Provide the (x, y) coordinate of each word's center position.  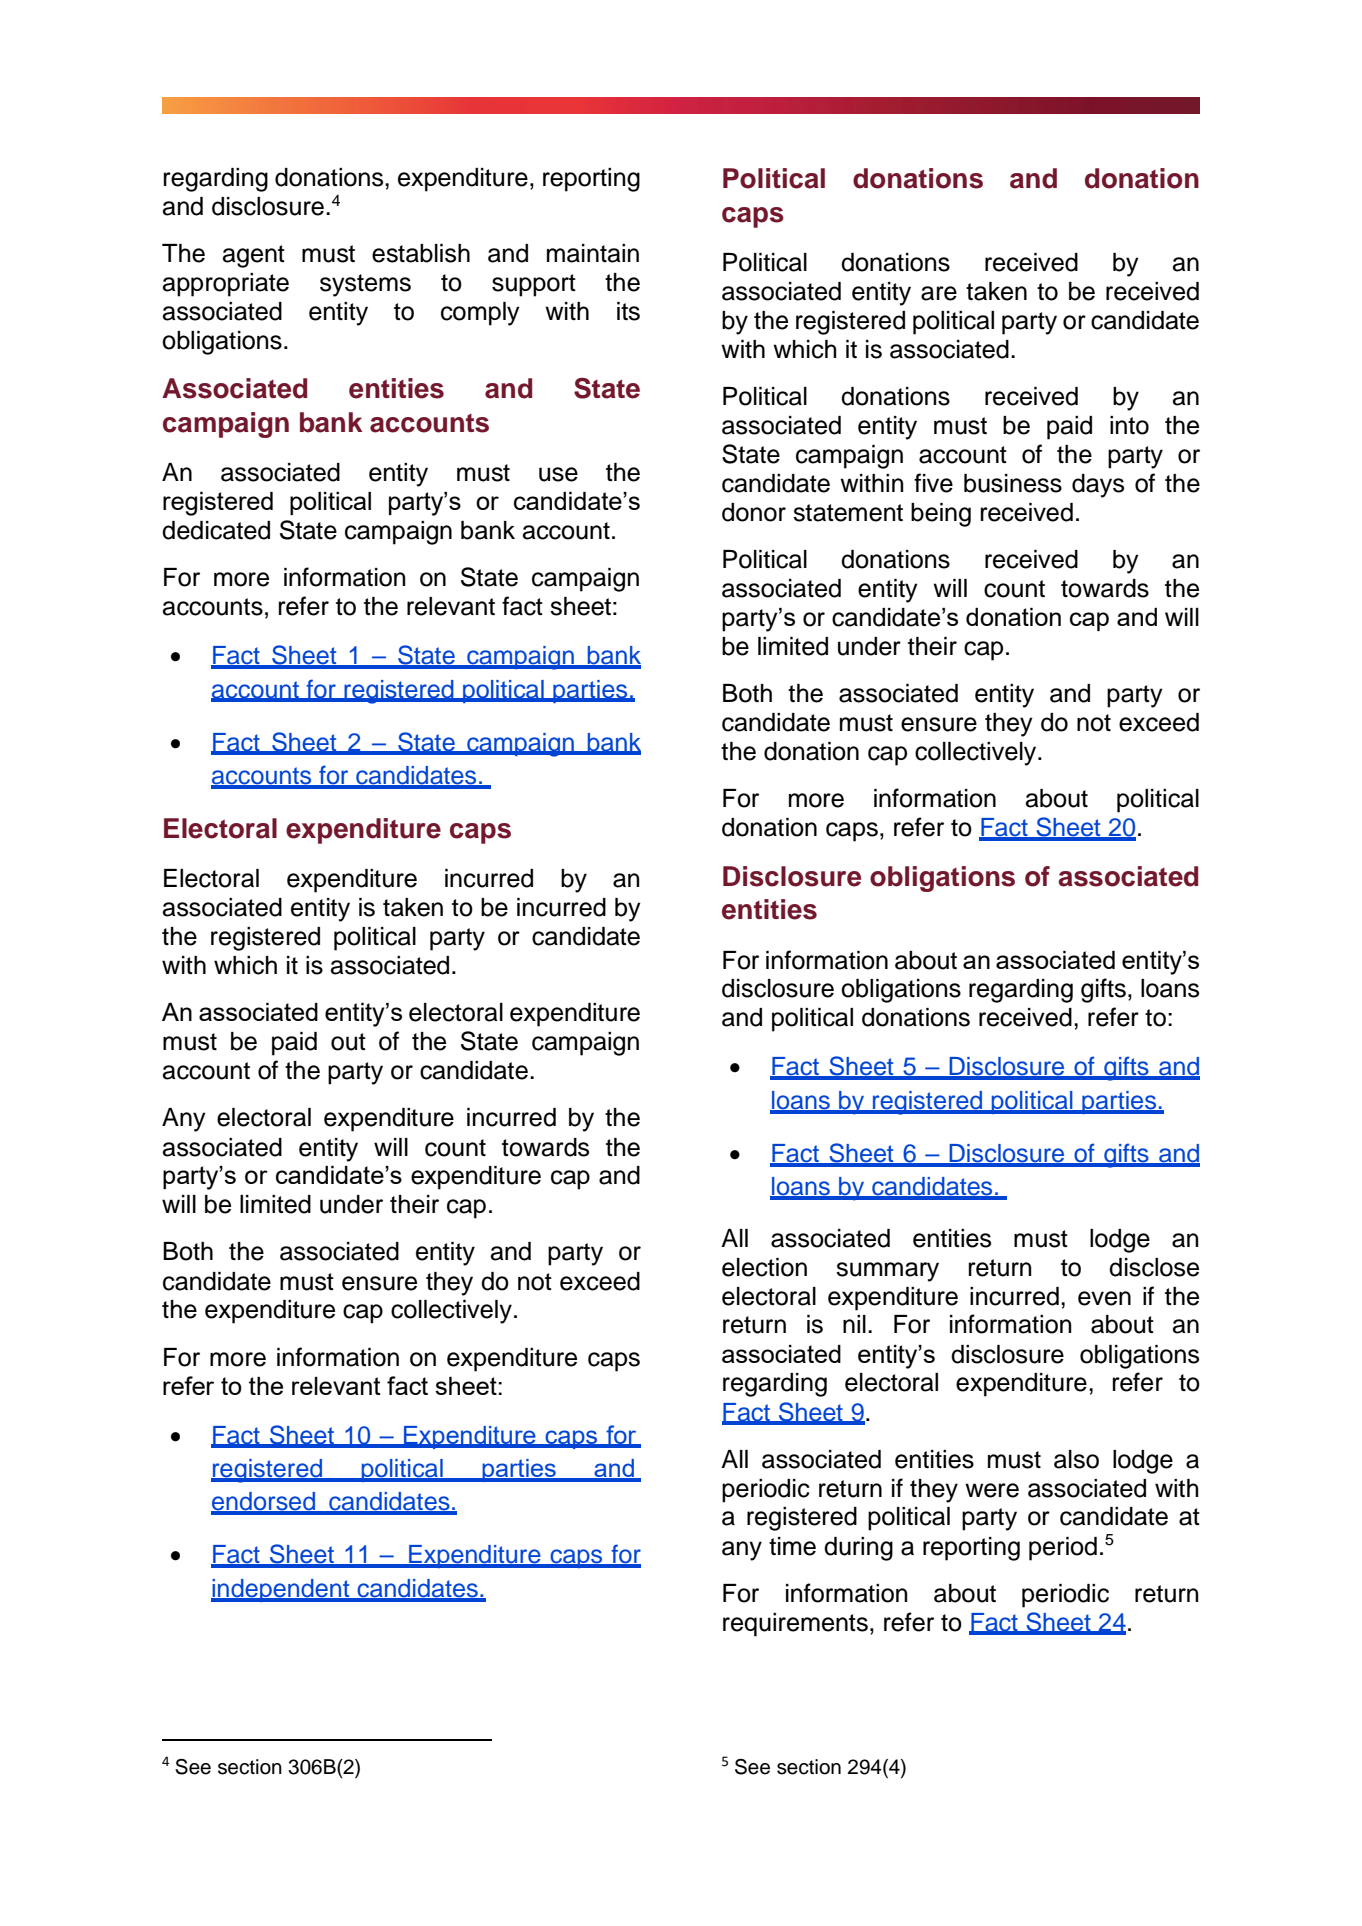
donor (754, 512)
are (939, 293)
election (764, 1267)
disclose (1154, 1267)
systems (365, 285)
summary (887, 1272)
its (628, 311)
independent (281, 1590)
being (941, 515)
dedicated (216, 530)
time (792, 1546)
